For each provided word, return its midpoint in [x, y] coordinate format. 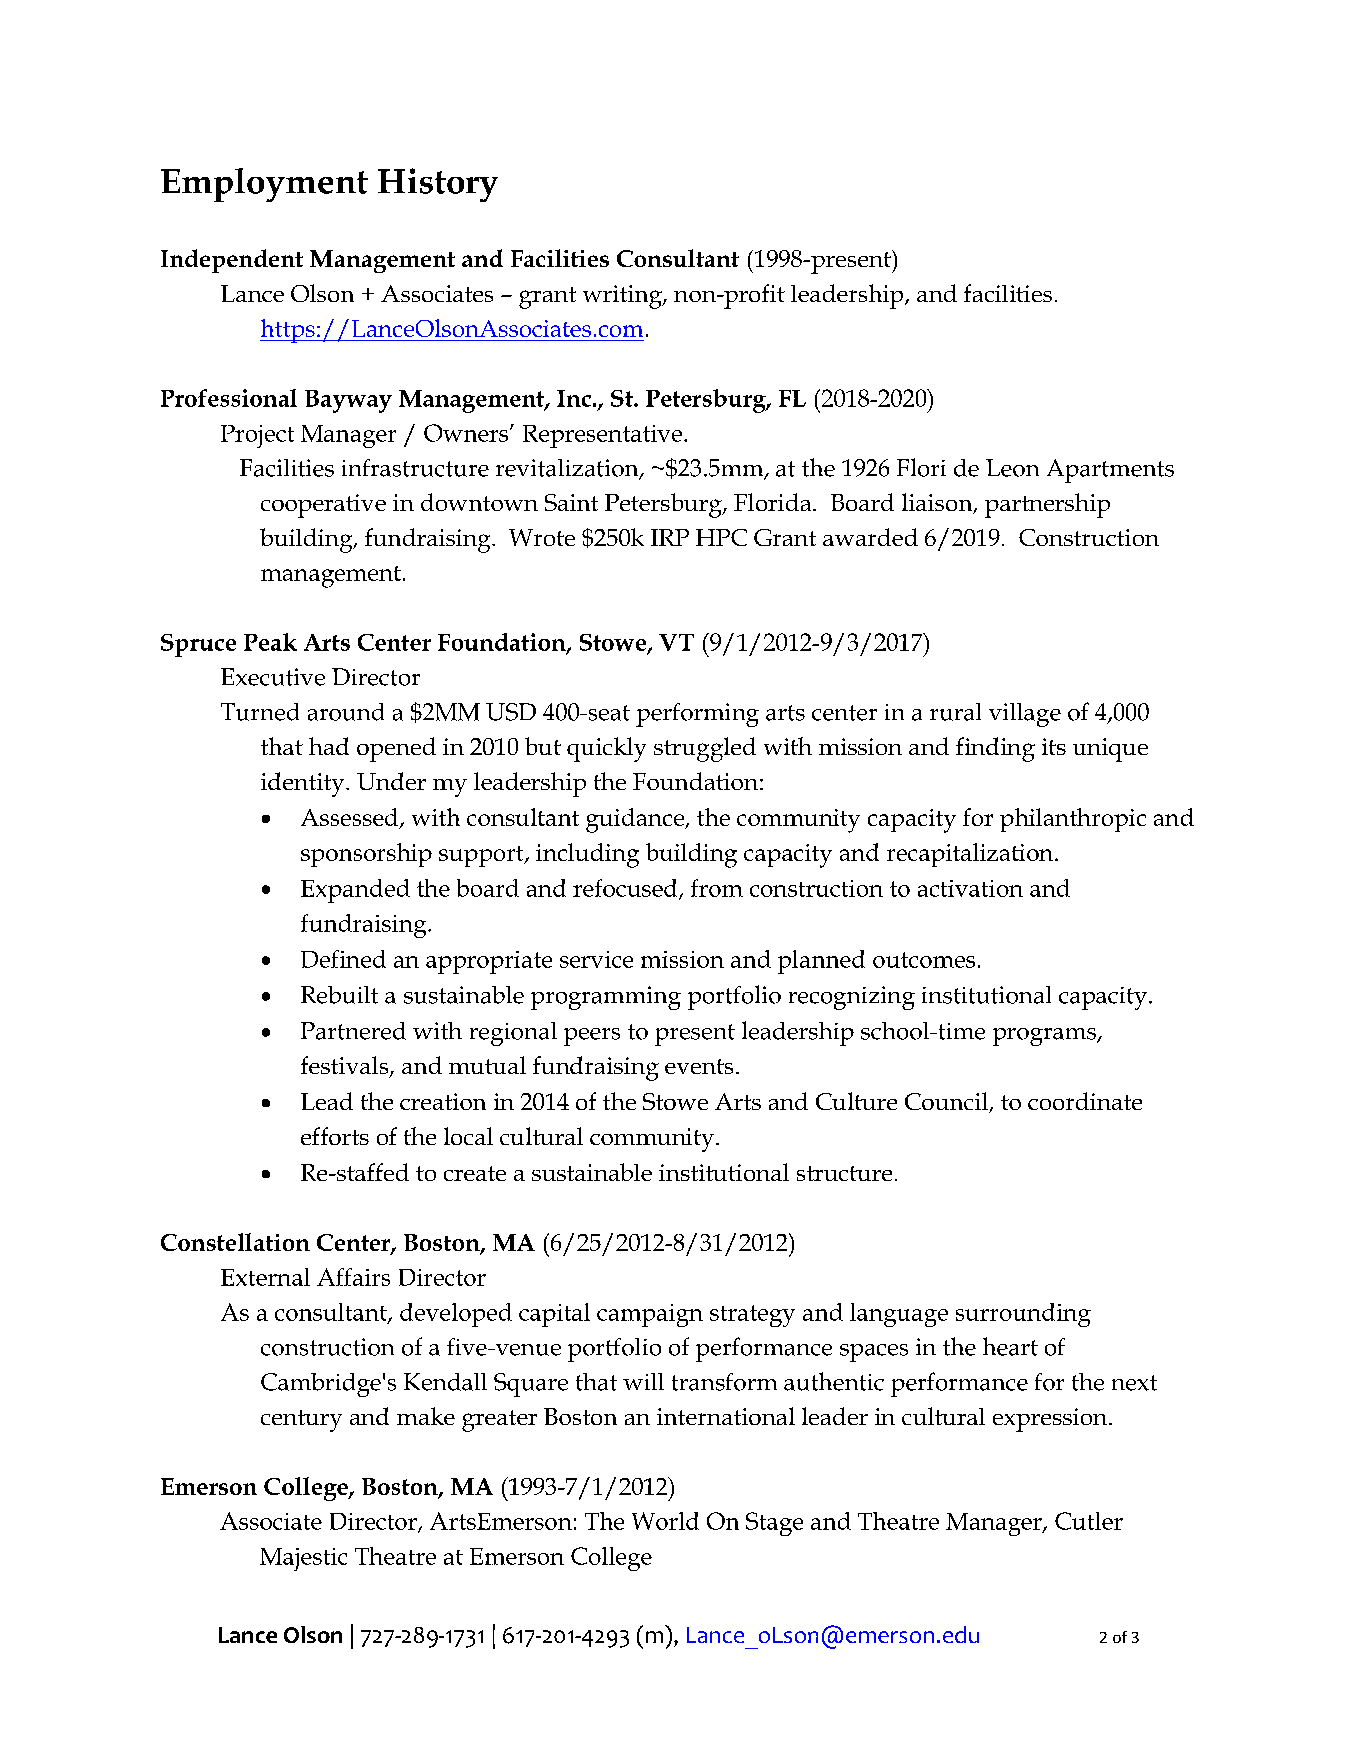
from [717, 888]
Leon [1012, 468]
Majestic [303, 1559]
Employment [264, 185]
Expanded [355, 891]
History [438, 185]
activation [970, 888]
